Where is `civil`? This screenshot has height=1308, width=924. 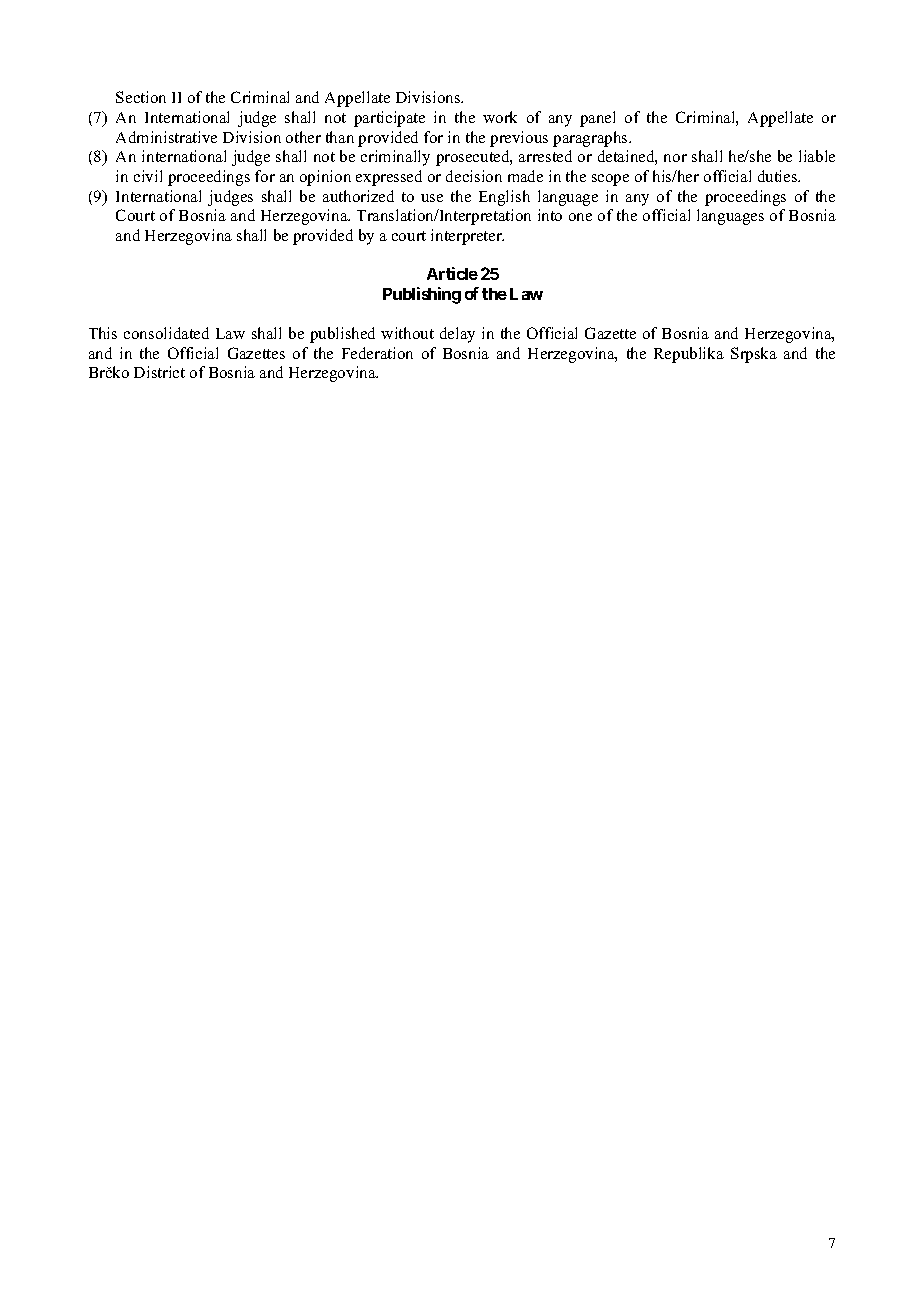
civil is located at coordinates (148, 176).
